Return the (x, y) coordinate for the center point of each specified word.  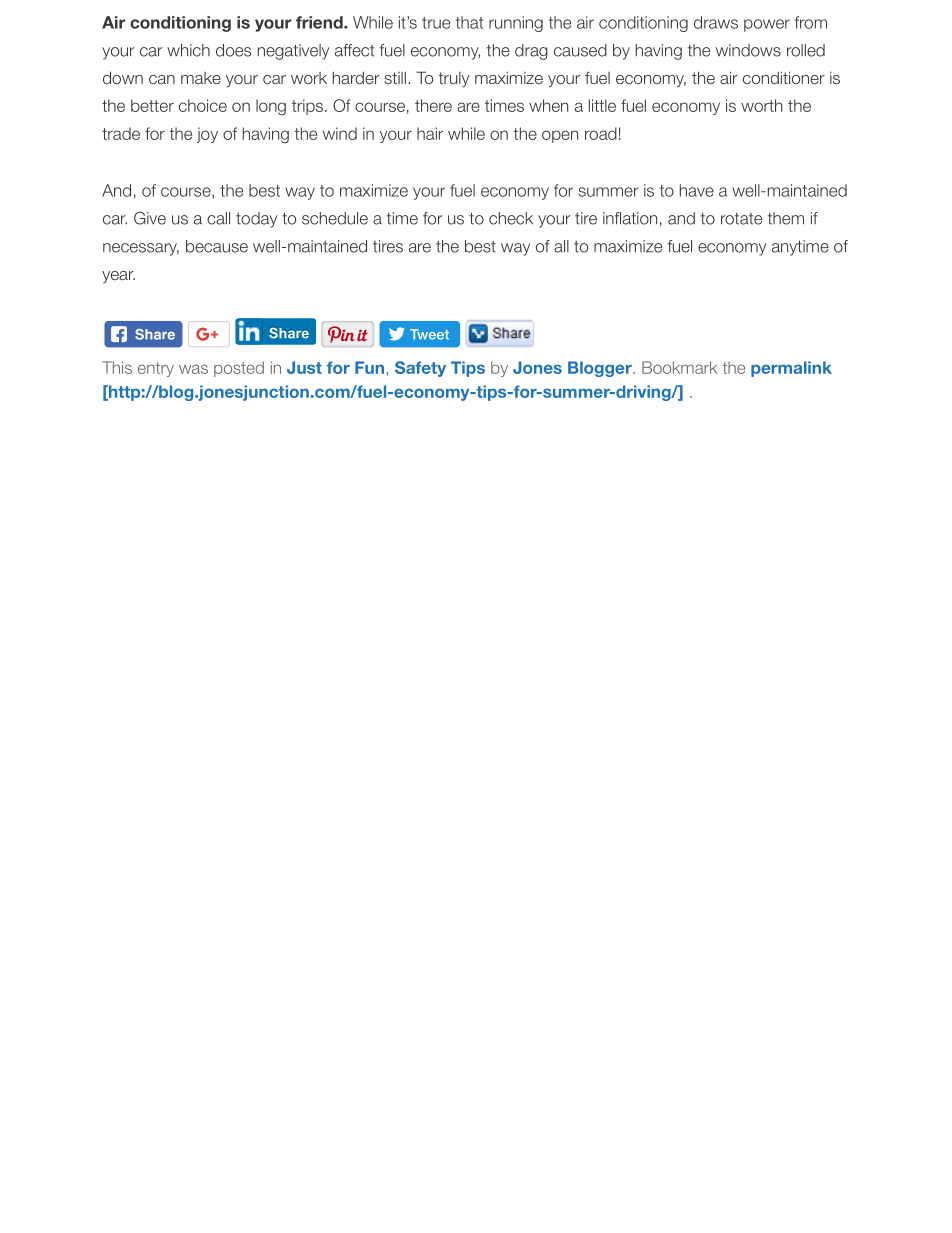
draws (716, 22)
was (193, 369)
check (511, 218)
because (217, 246)
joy (207, 135)
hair (430, 133)
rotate (741, 218)
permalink (791, 369)
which (188, 50)
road (601, 133)
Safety (420, 369)
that (469, 22)
